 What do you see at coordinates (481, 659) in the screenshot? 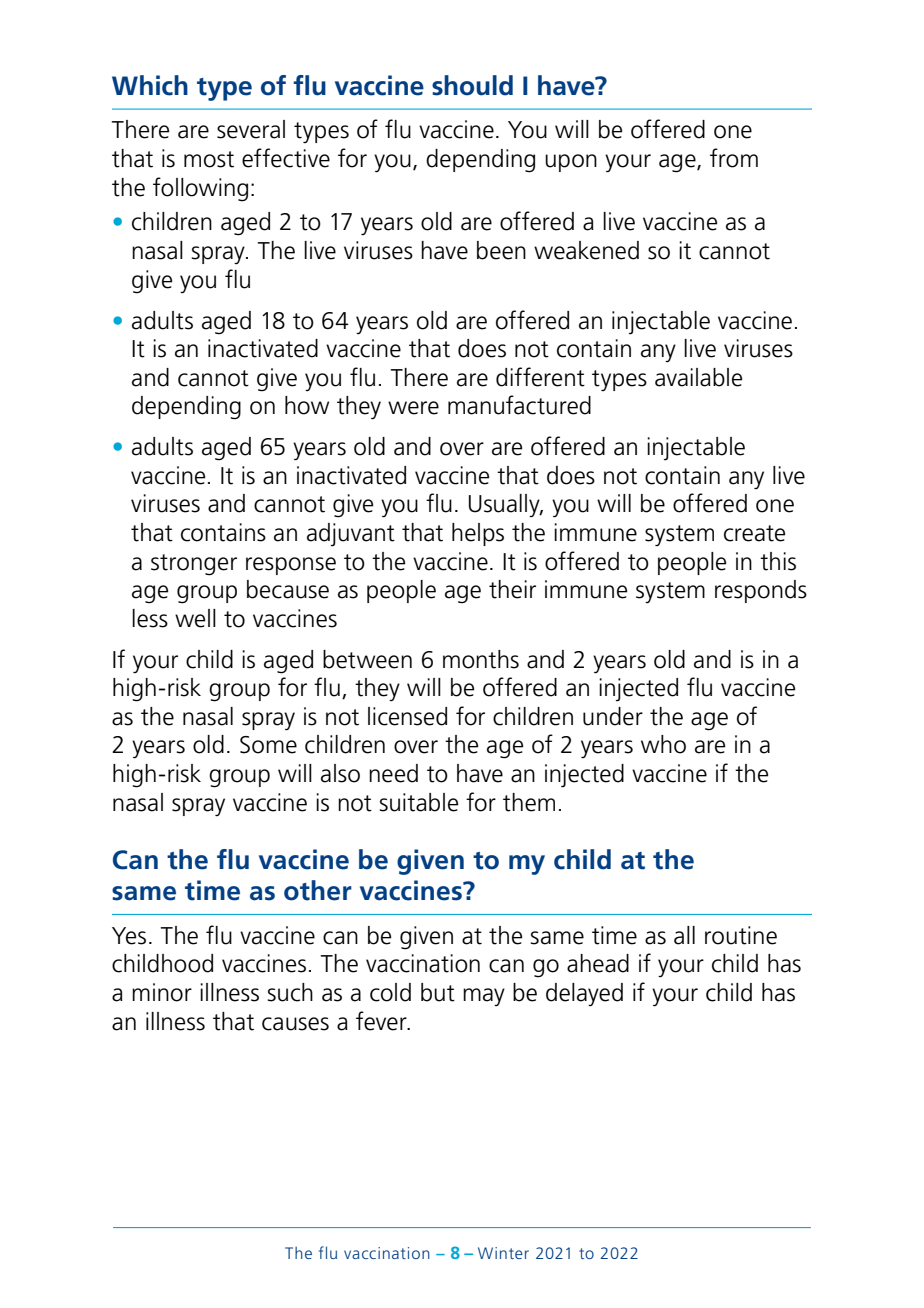
I see `months` at bounding box center [481, 659].
